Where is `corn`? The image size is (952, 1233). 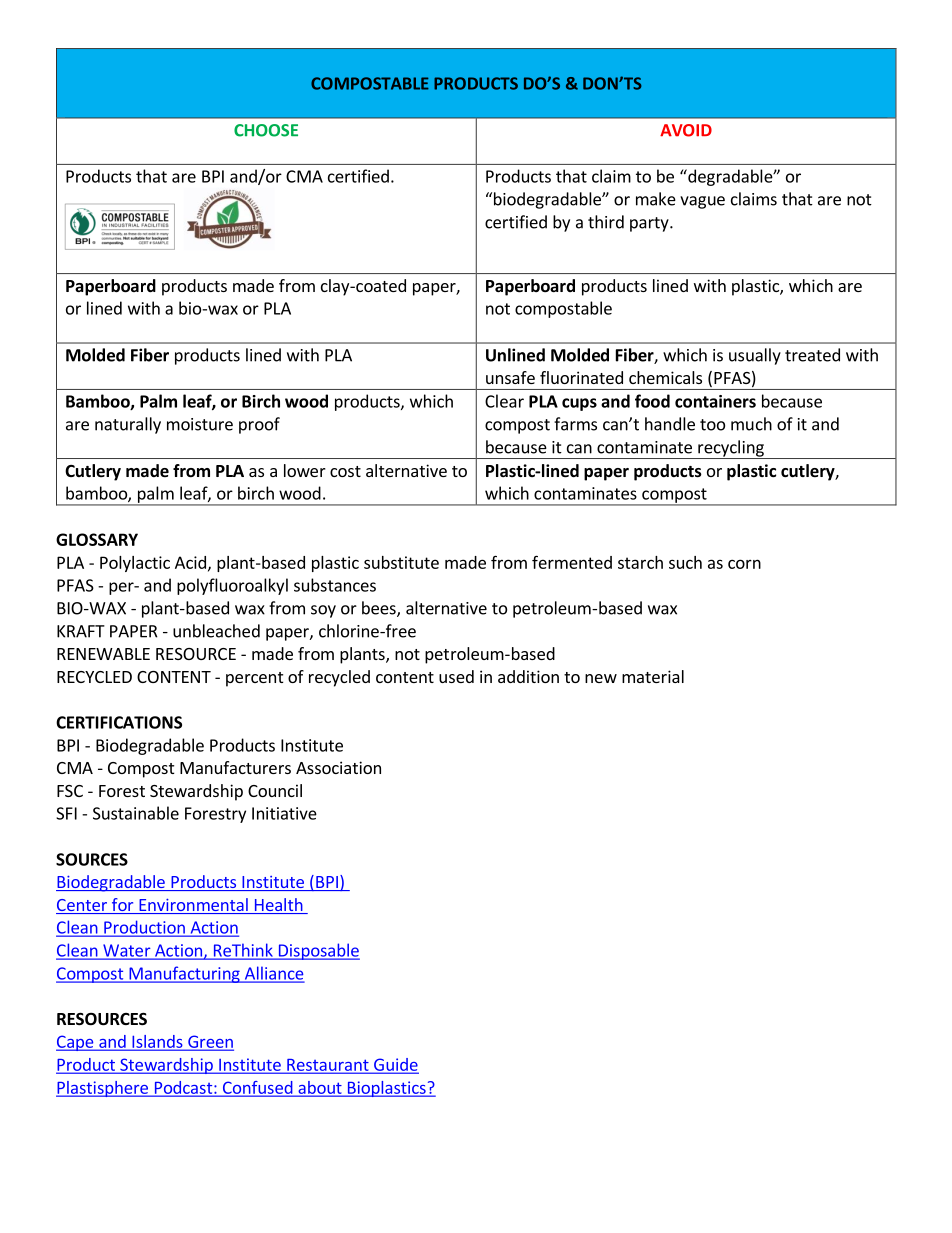
corn is located at coordinates (744, 564).
